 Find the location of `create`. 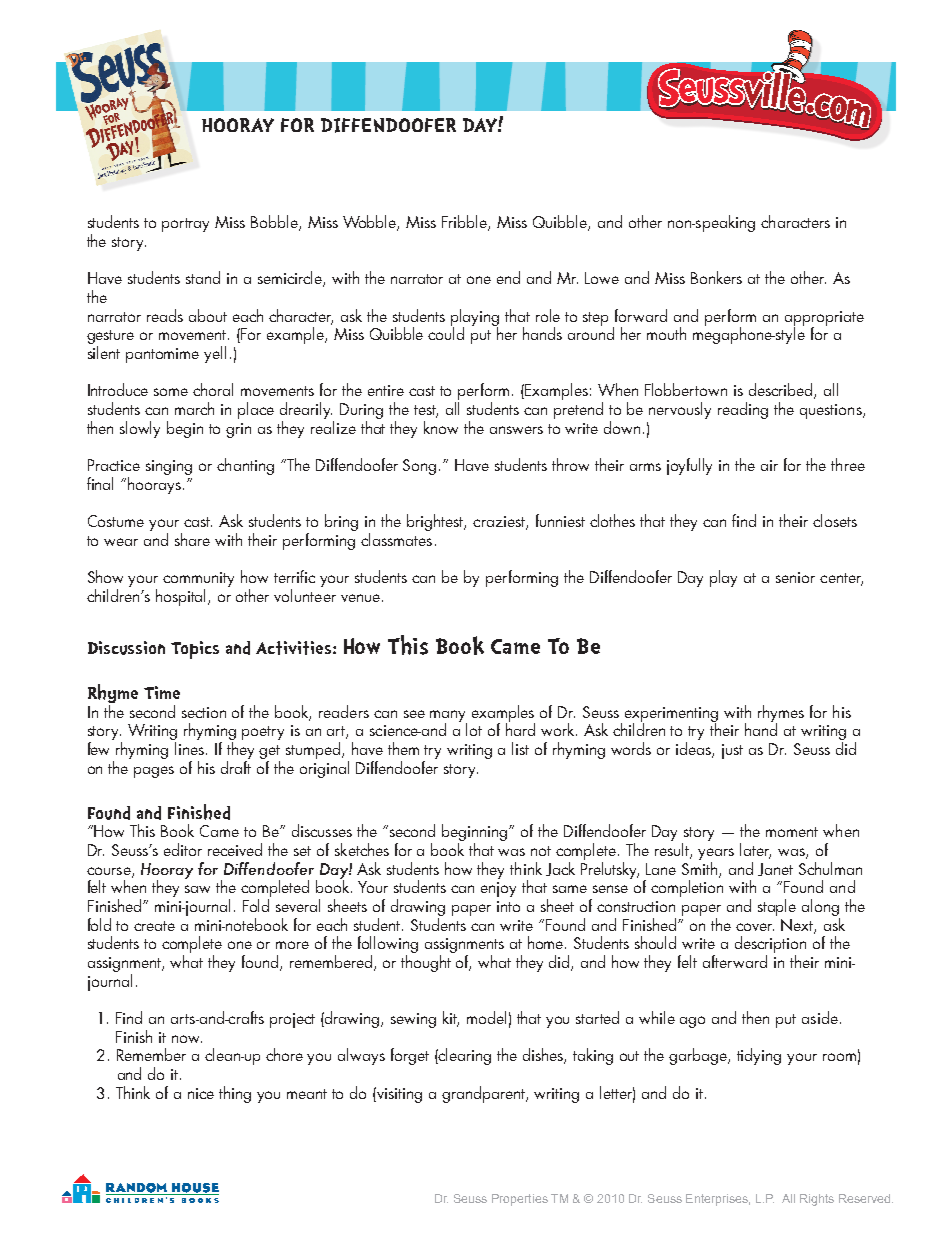

create is located at coordinates (154, 926).
